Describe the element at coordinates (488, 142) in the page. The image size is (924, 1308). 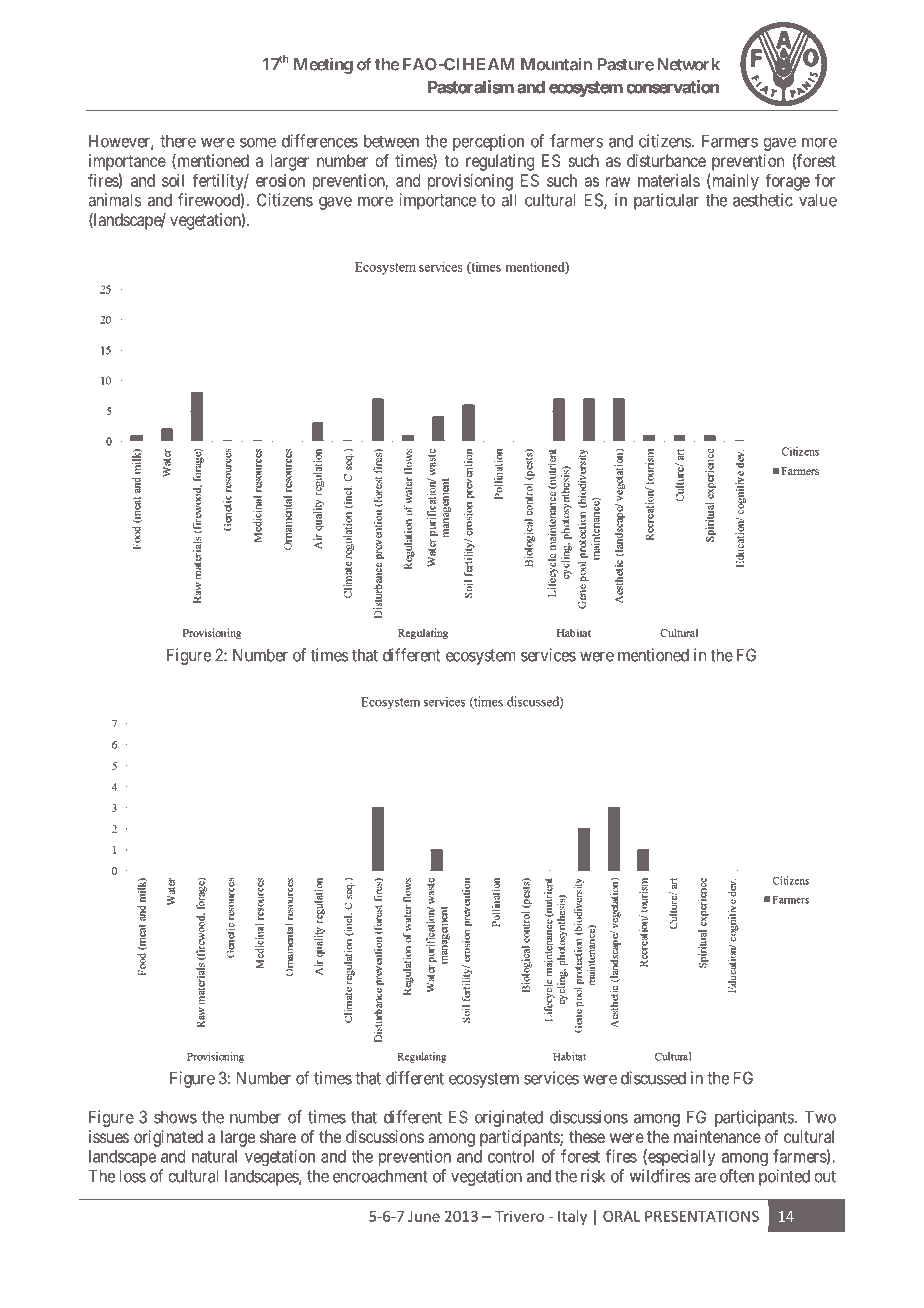
I see `perception` at that location.
